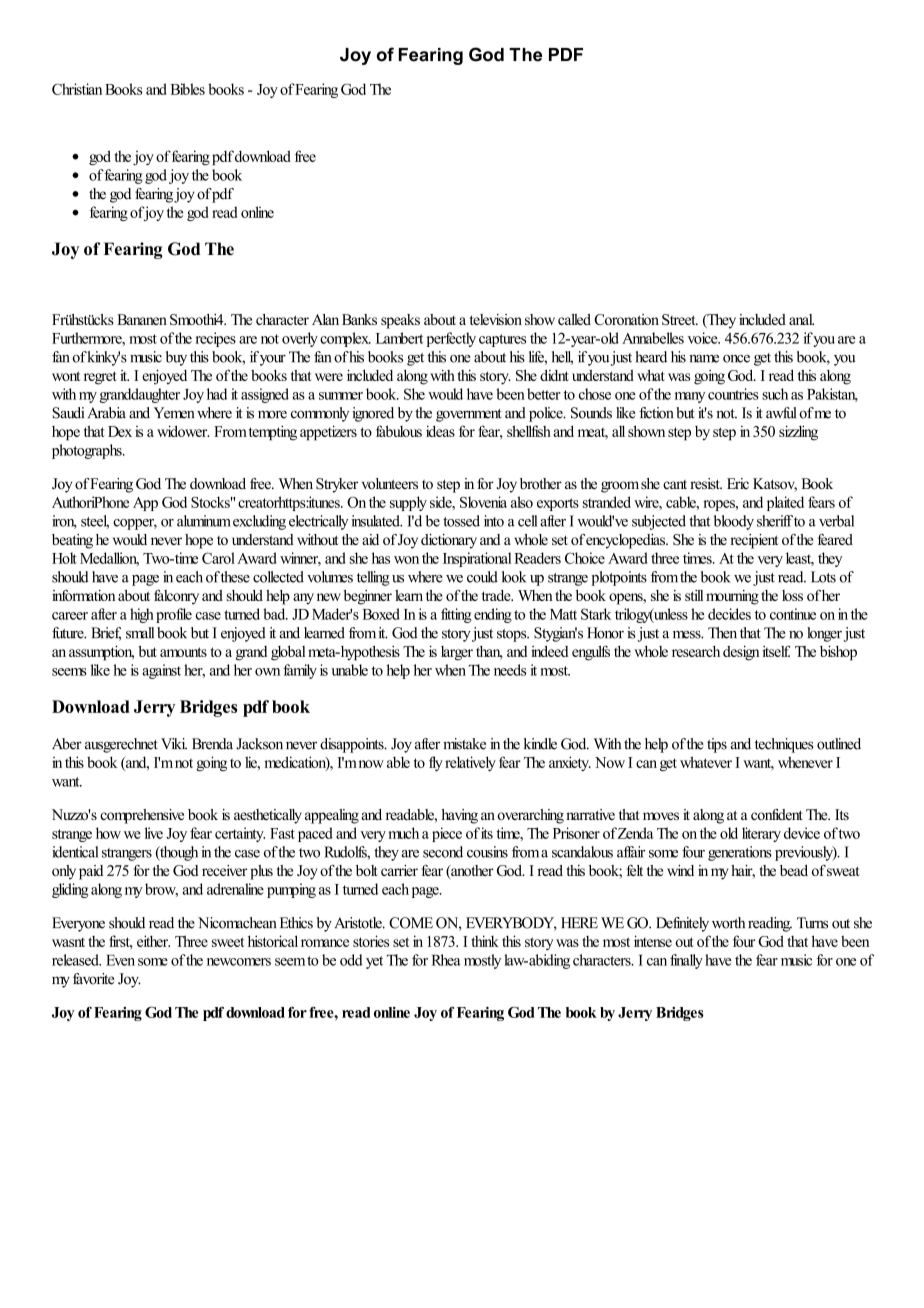 Image resolution: width=924 pixels, height=1308 pixels. What do you see at coordinates (120, 960) in the screenshot?
I see `Even` at bounding box center [120, 960].
